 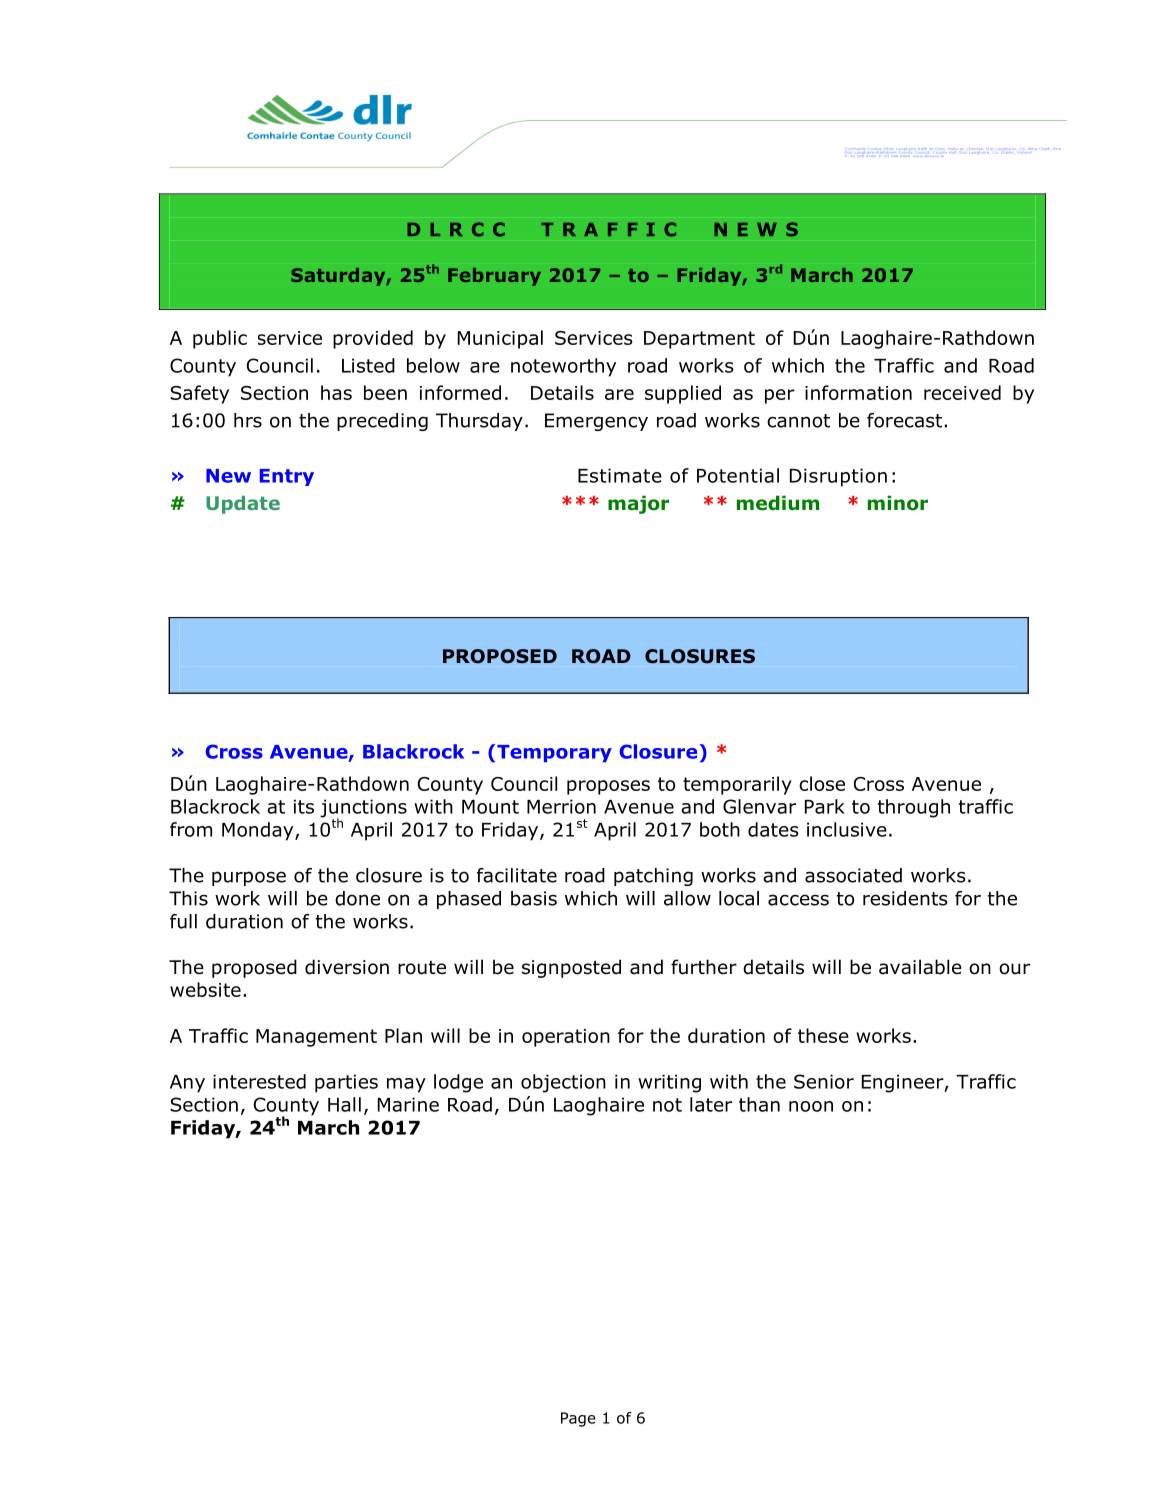 I want to click on public, so click(x=220, y=339).
